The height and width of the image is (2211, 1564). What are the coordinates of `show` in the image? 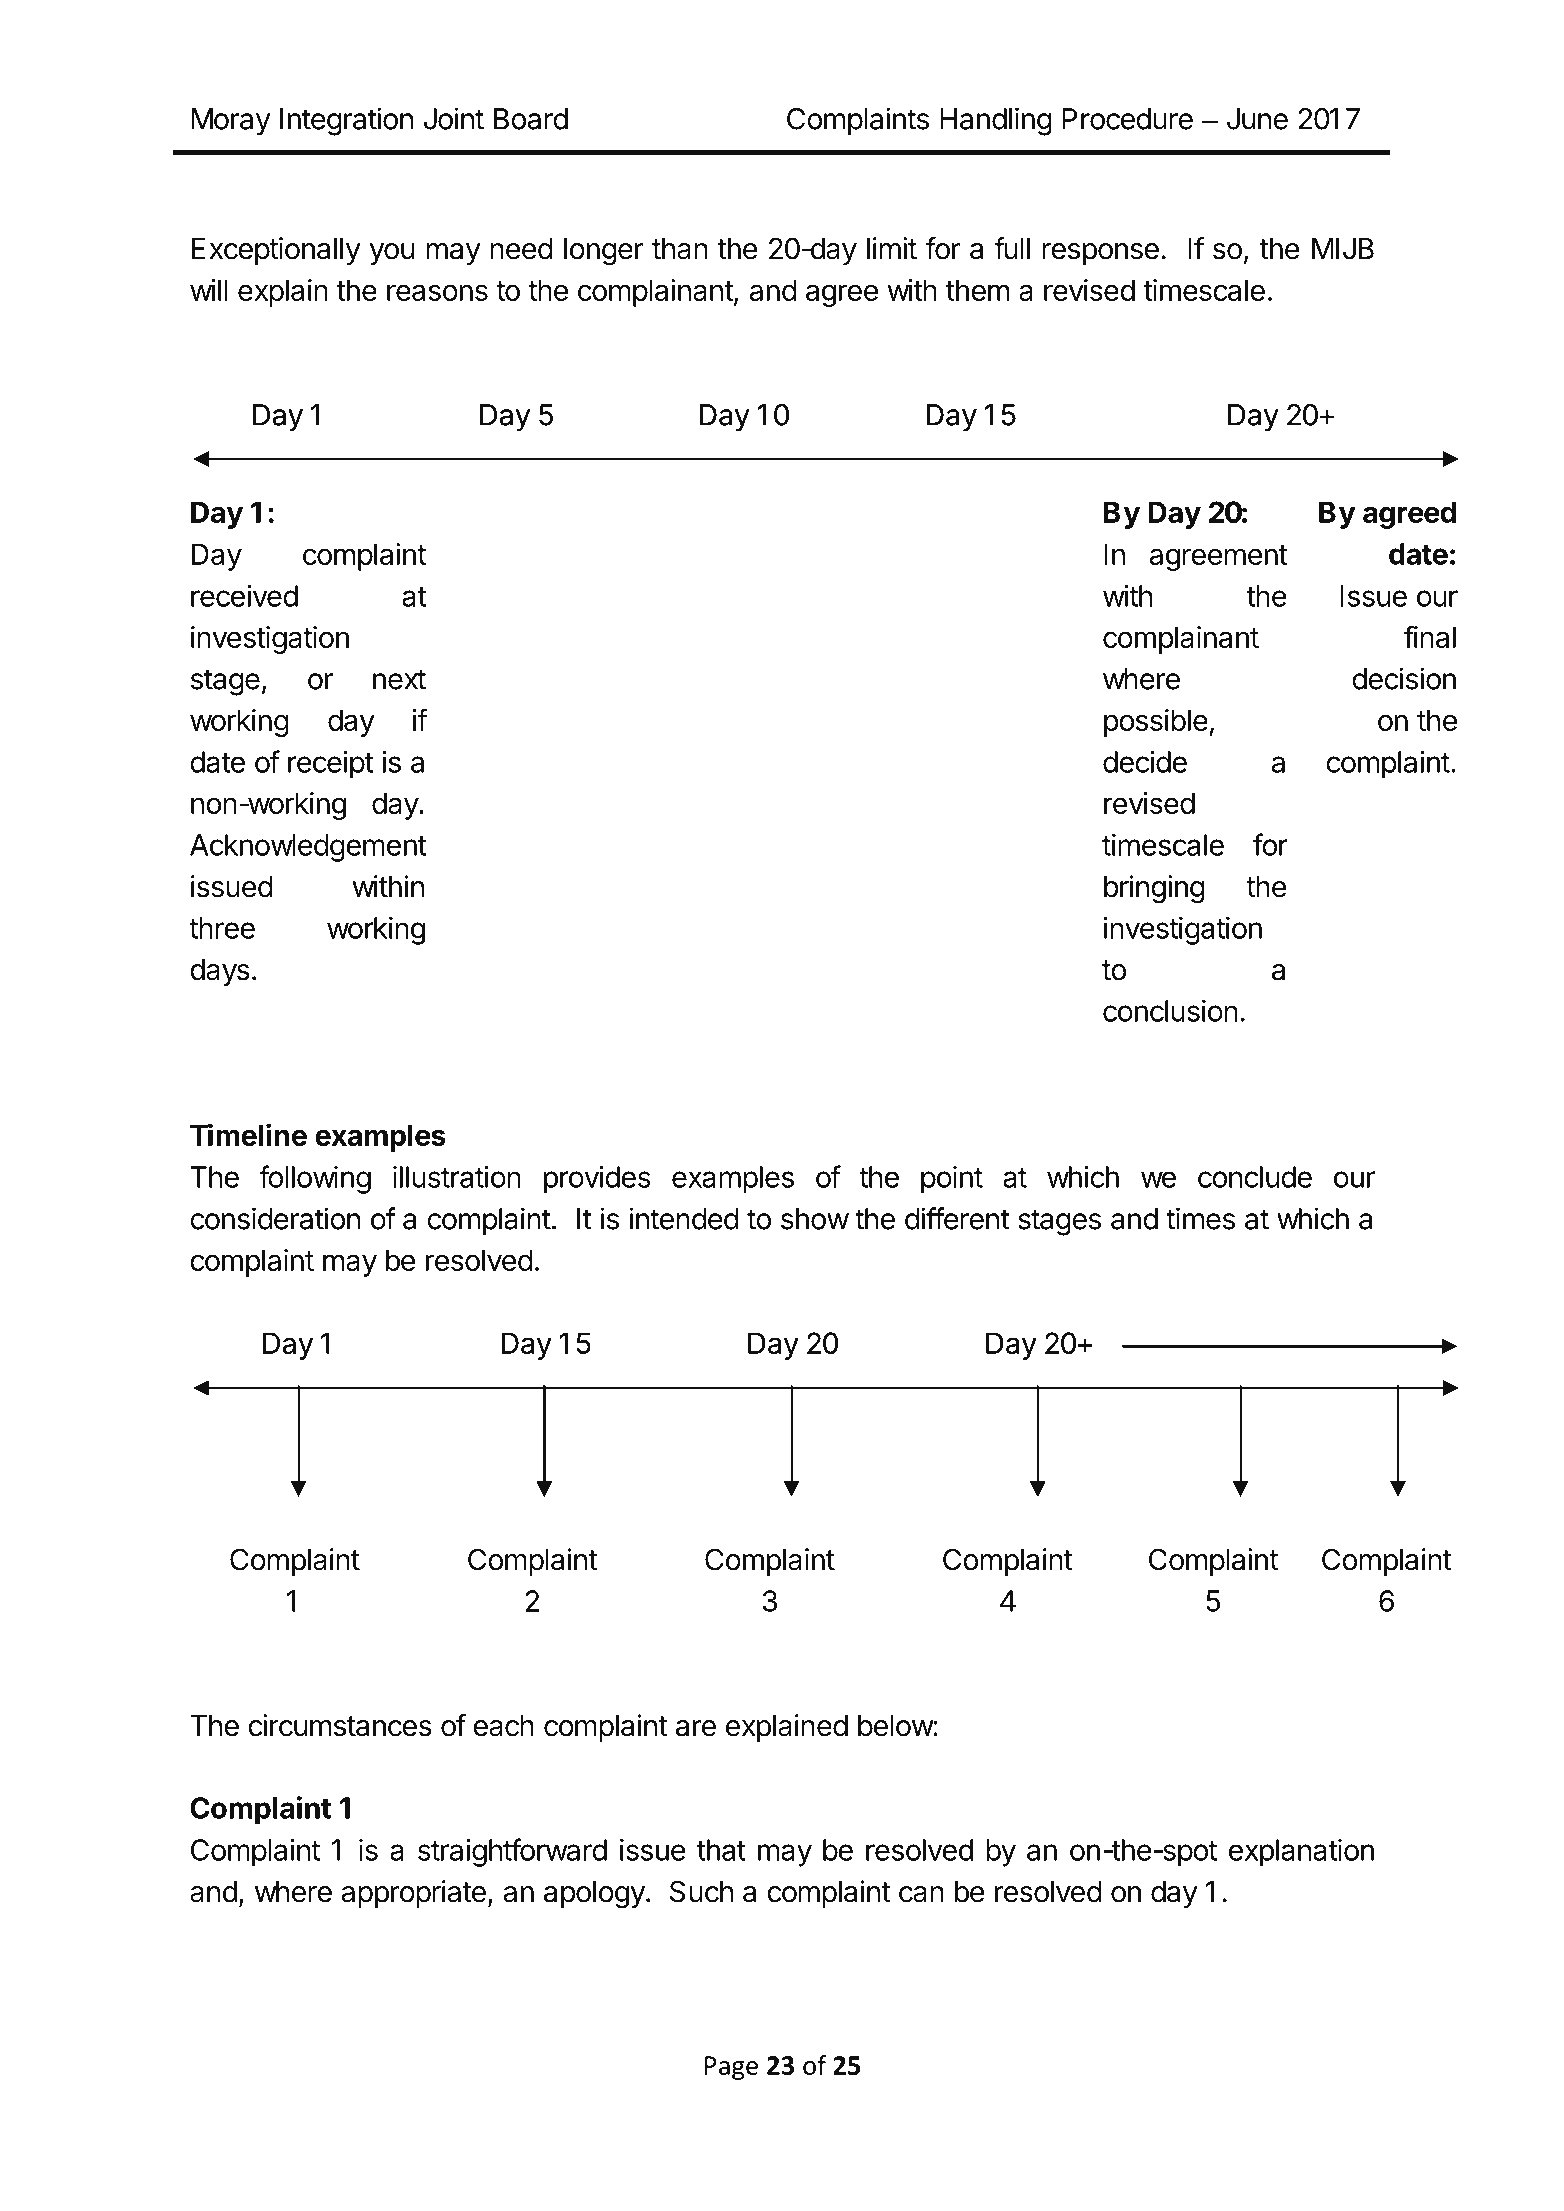 It's located at (815, 1219).
